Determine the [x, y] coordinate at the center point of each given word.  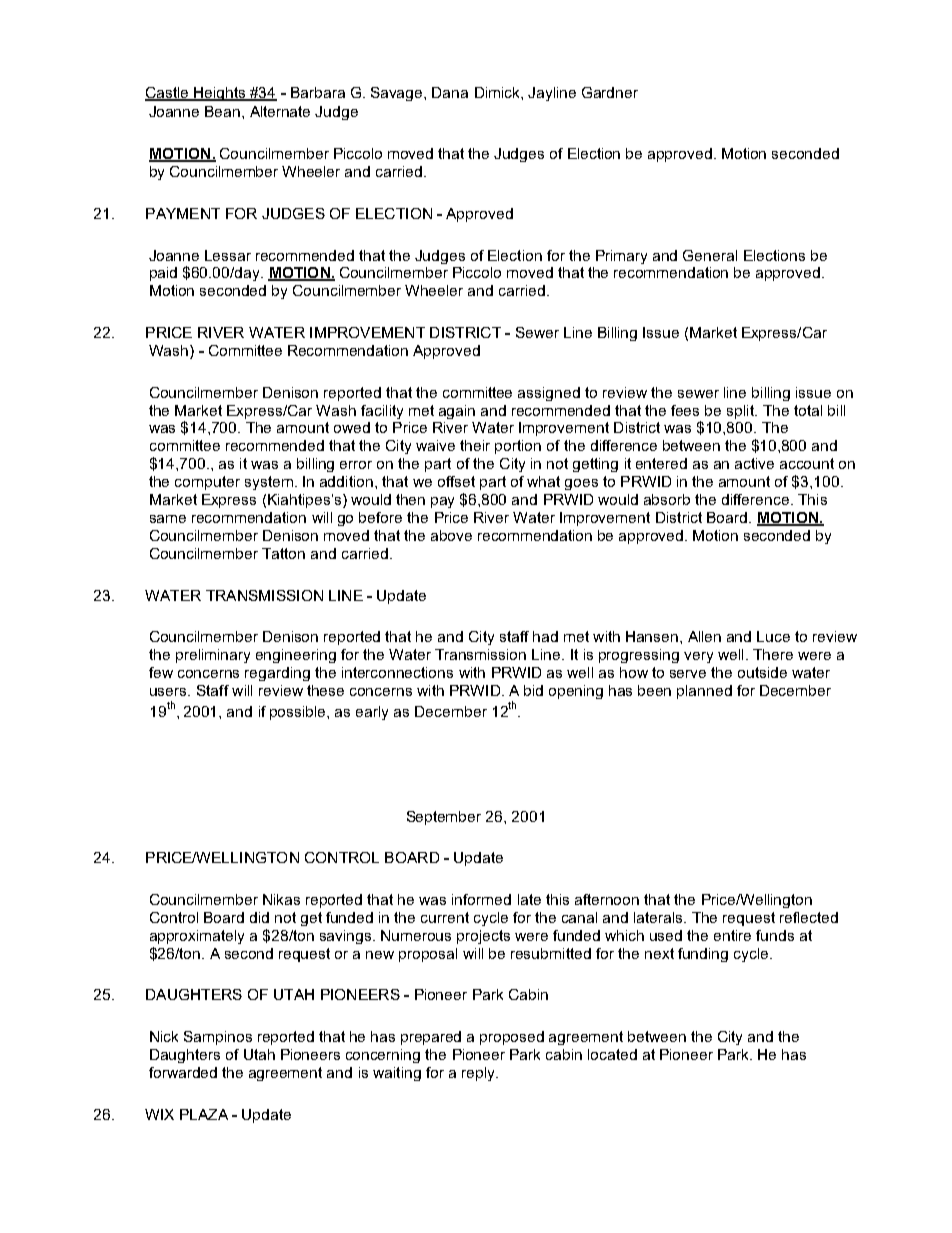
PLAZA [204, 1114]
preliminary [213, 656]
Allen [704, 636]
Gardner [610, 92]
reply [479, 1074]
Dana [450, 92]
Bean [222, 111]
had [545, 636]
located [612, 1054]
